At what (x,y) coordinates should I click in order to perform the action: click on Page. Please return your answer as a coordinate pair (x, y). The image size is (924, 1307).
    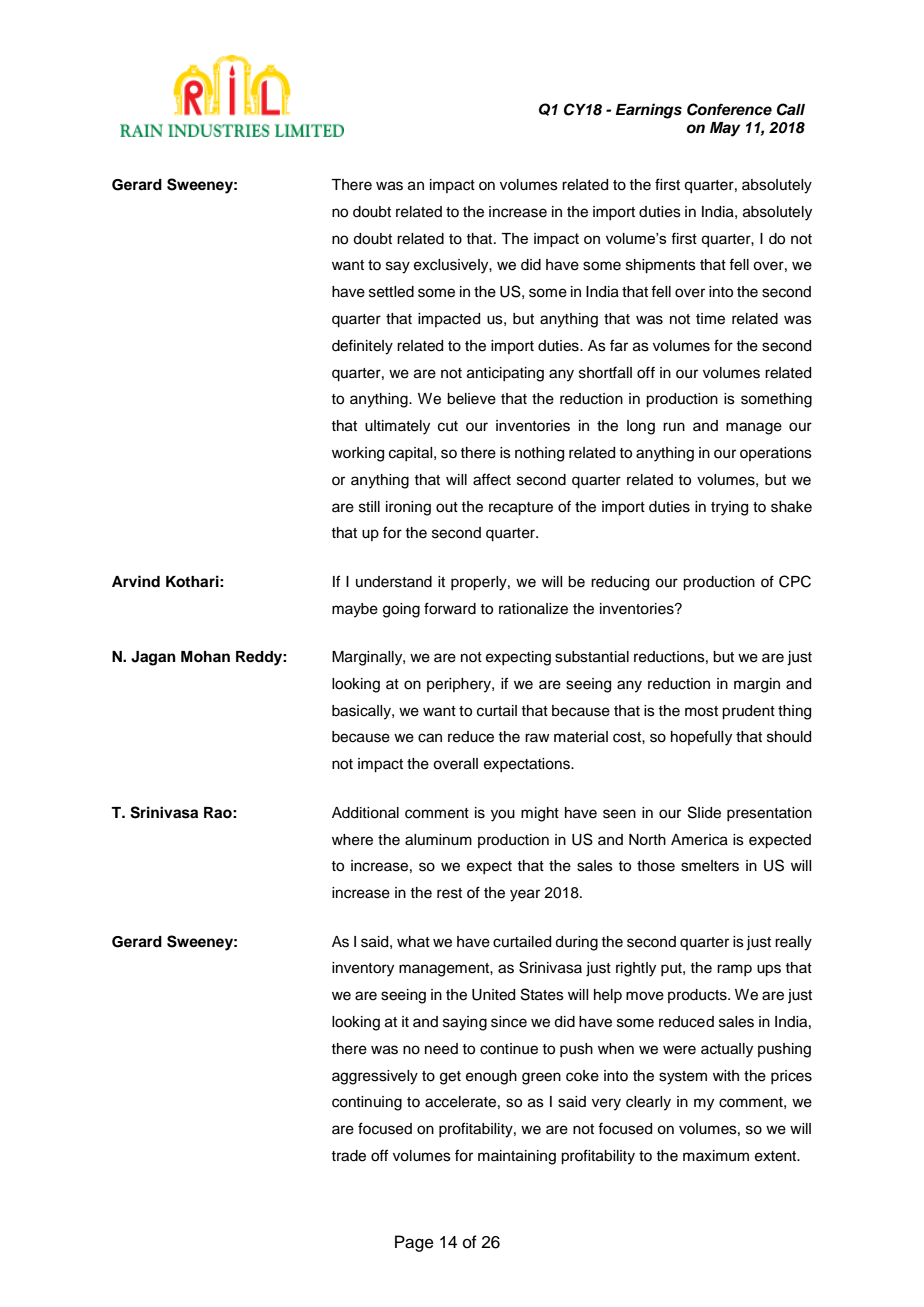
    Looking at the image, I should click on (414, 1243).
